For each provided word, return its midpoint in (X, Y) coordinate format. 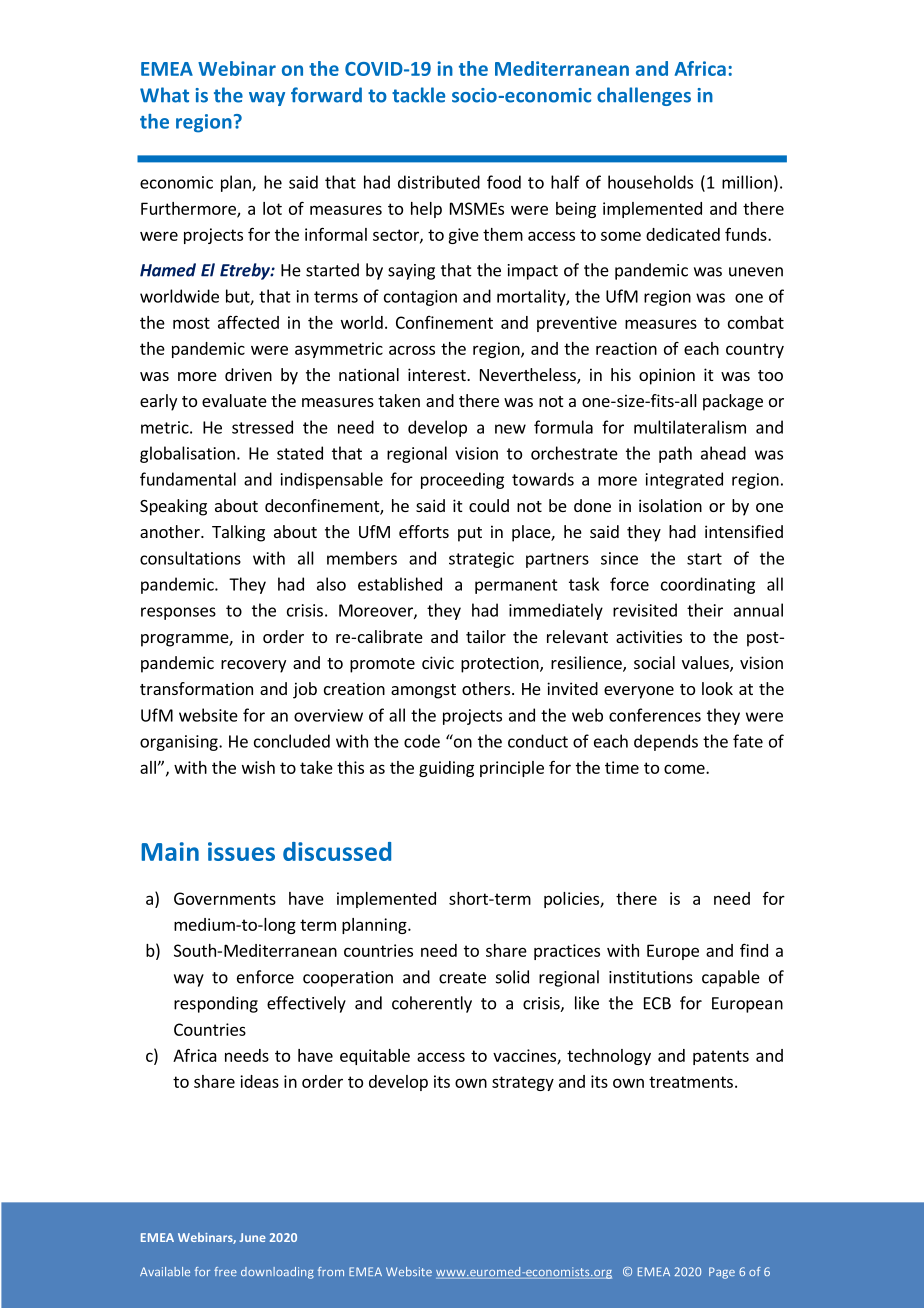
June (252, 1237)
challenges (644, 96)
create (462, 978)
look (717, 688)
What (164, 95)
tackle (418, 95)
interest (438, 374)
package (733, 402)
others (486, 688)
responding (216, 1004)
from (331, 1271)
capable (731, 978)
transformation (196, 688)
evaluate (234, 400)
